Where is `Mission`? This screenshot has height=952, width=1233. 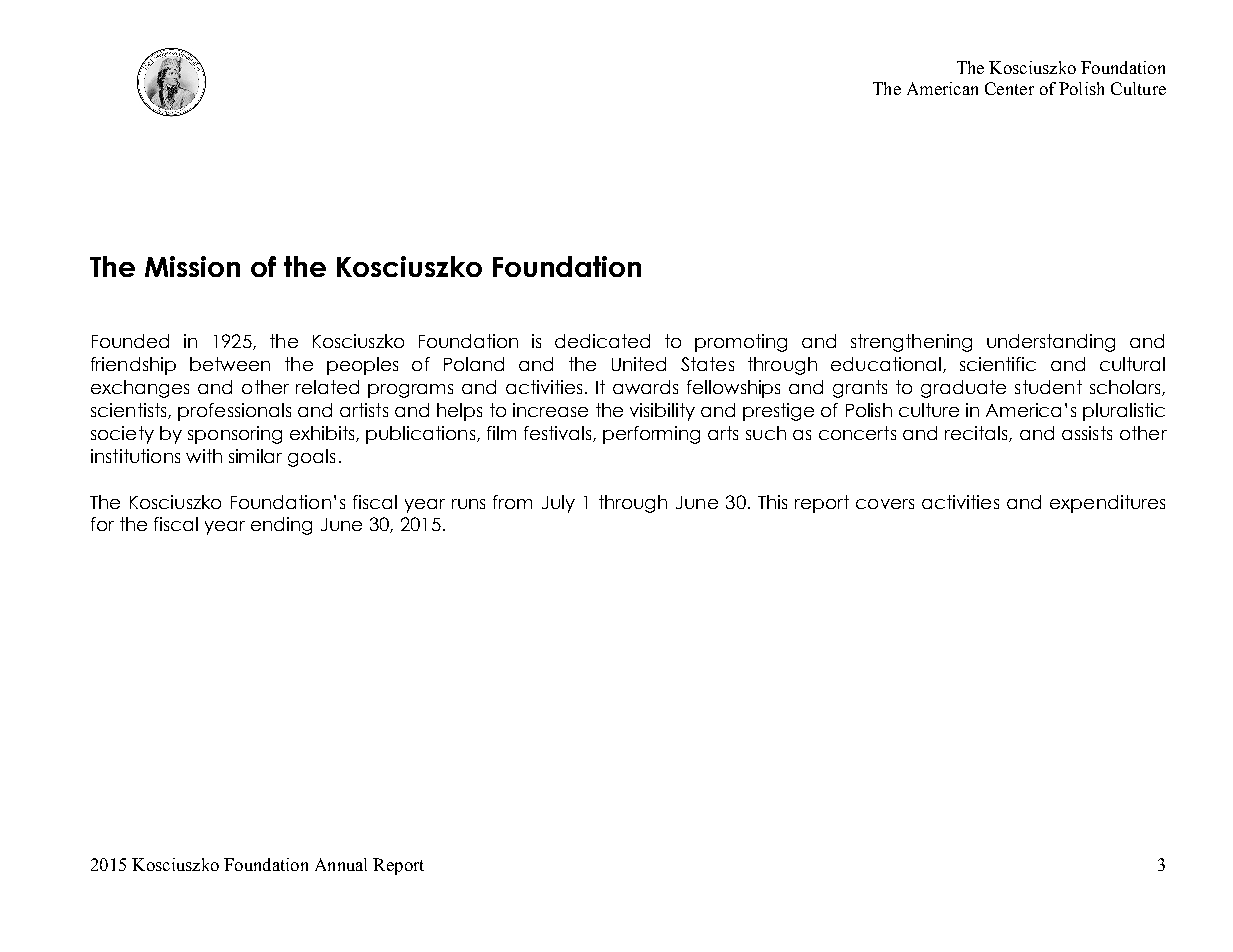
Mission is located at coordinates (192, 266).
